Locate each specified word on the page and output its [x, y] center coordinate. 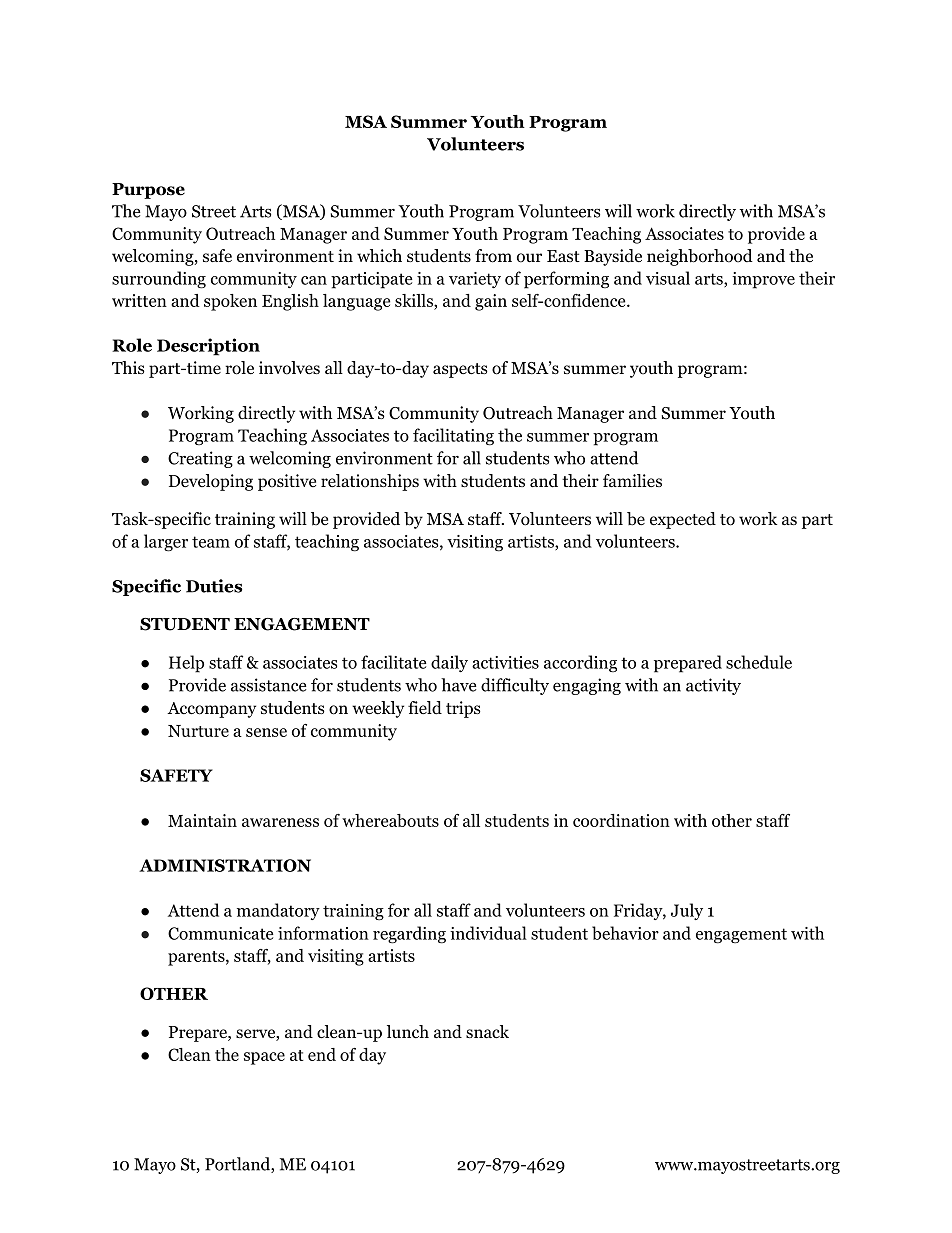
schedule [759, 662]
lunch [408, 1031]
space [264, 1058]
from [493, 256]
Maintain [202, 820]
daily [449, 663]
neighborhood [700, 257]
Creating [200, 459]
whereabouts [390, 820]
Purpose [148, 191]
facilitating [453, 437]
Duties [214, 586]
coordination [621, 820]
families [632, 480]
